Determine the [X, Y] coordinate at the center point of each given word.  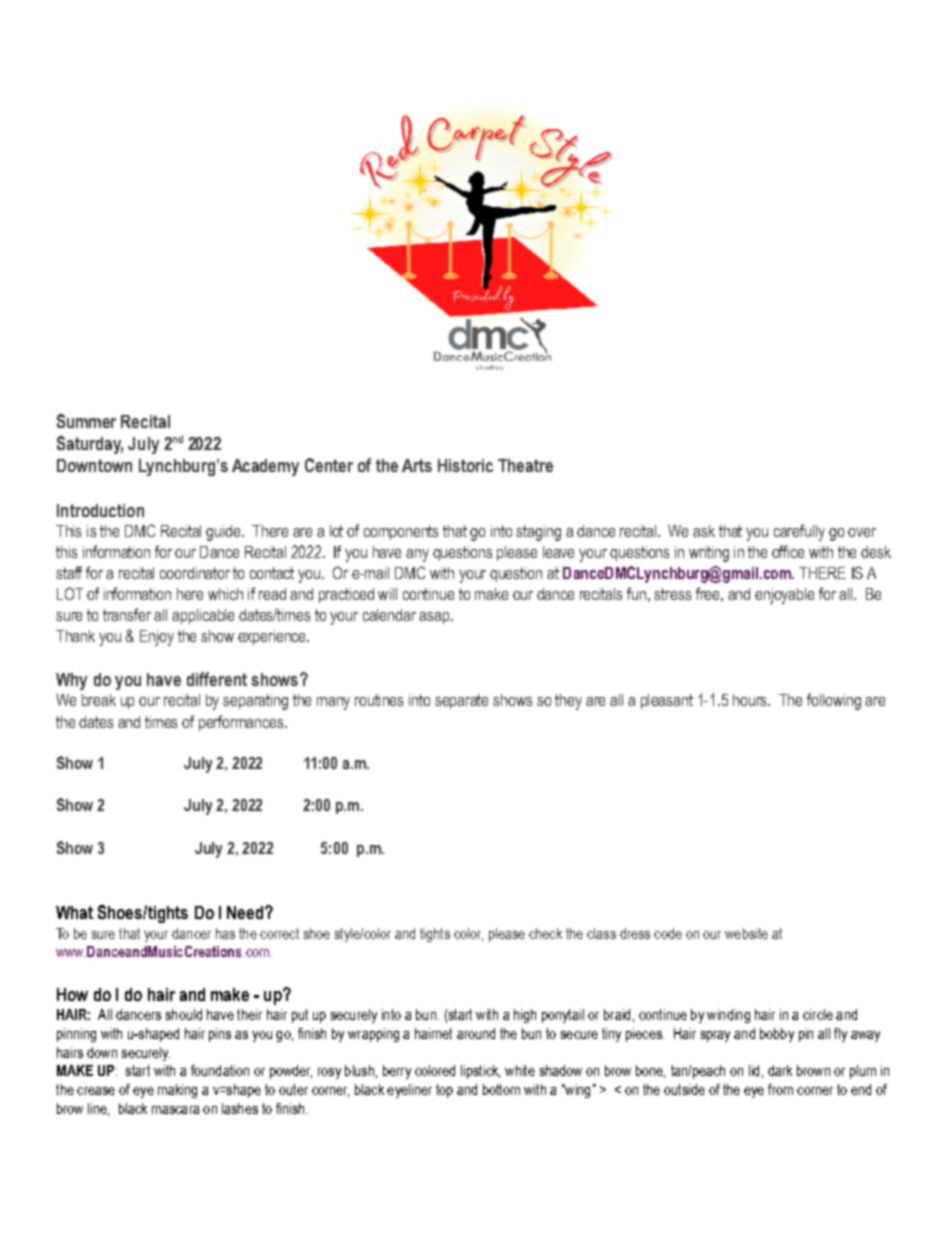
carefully [799, 532]
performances [242, 723]
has [225, 933]
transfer [127, 614]
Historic [465, 465]
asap [435, 618]
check [545, 933]
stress [672, 594]
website [746, 933]
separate [461, 701]
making [177, 1091]
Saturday [90, 445]
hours [751, 700]
